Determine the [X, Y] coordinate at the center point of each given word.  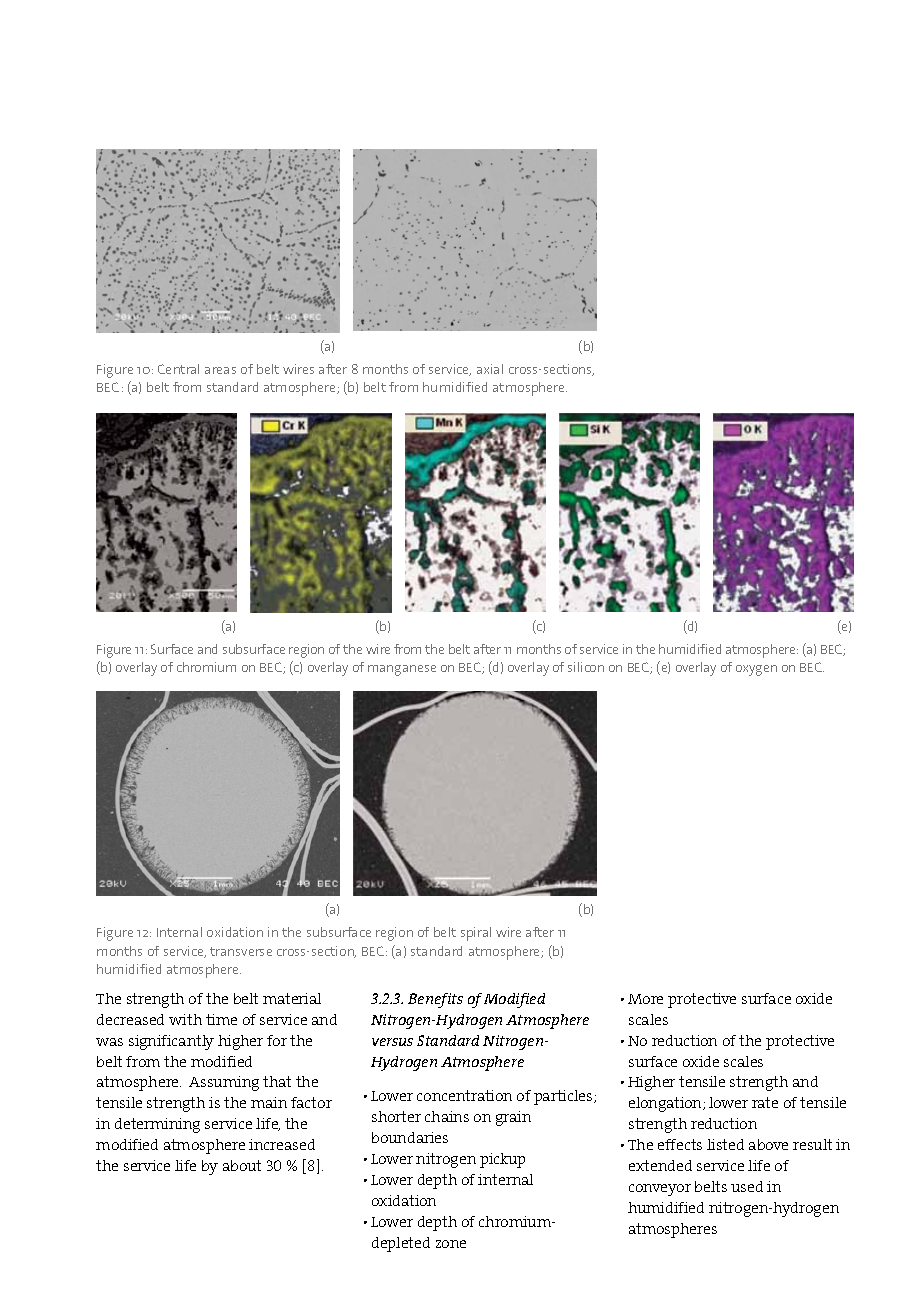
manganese [402, 670]
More [645, 999]
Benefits [435, 1000]
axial [490, 369]
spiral [476, 934]
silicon [586, 667]
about [242, 1165]
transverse [241, 951]
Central [178, 369]
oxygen [756, 670]
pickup [502, 1160]
